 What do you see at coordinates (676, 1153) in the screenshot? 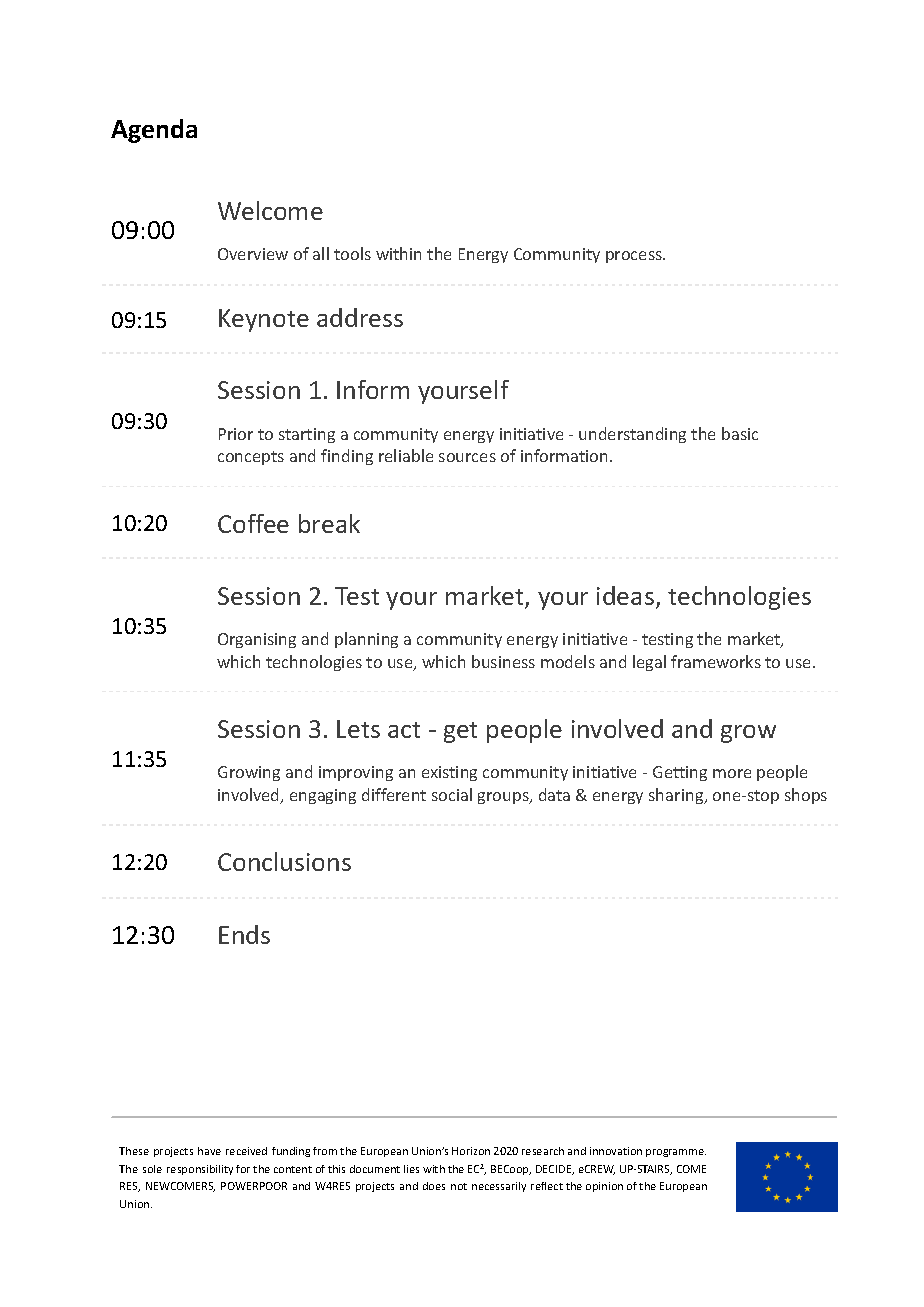
I see `programme` at bounding box center [676, 1153].
